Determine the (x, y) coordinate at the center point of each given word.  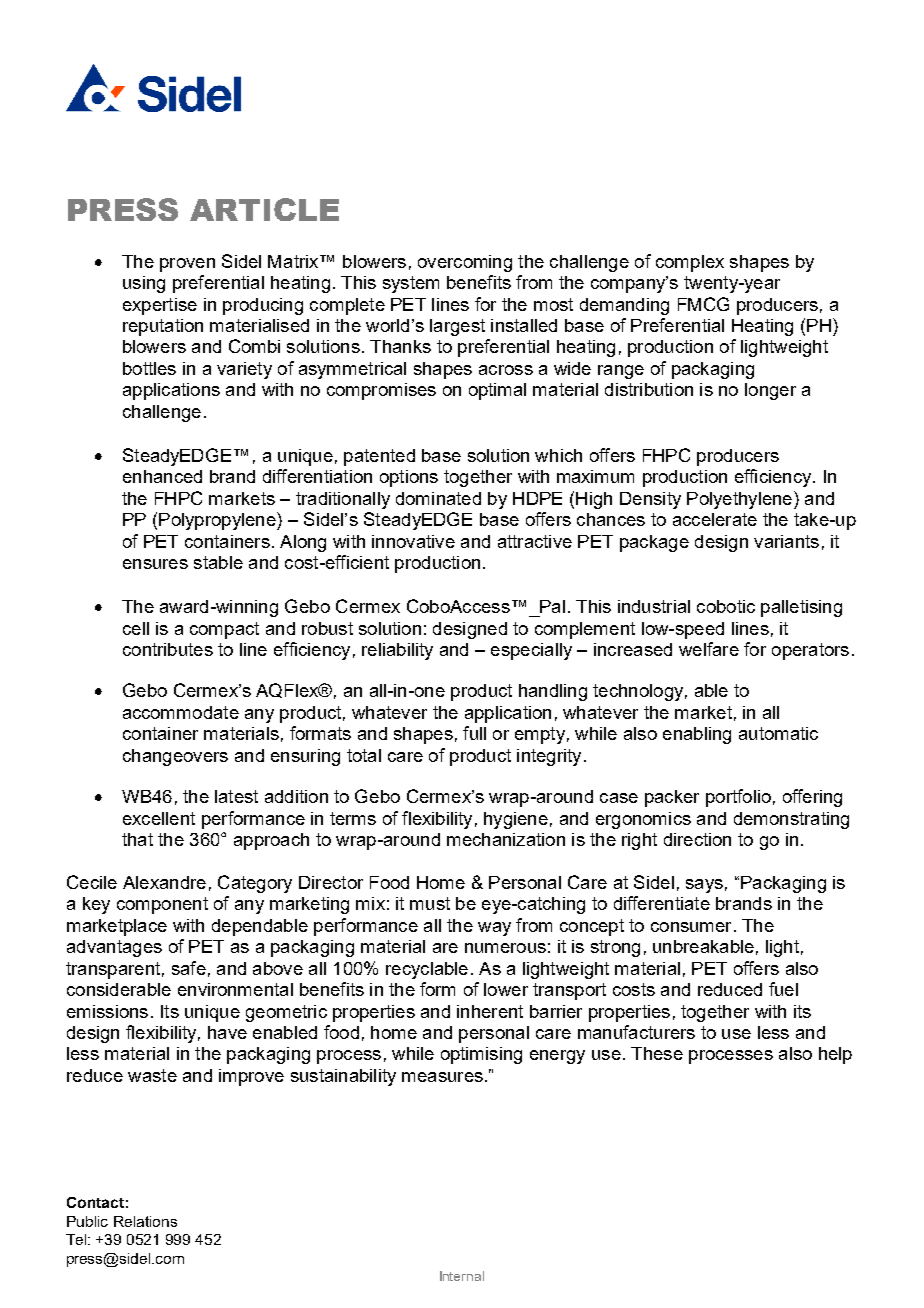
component (162, 905)
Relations (145, 1221)
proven (187, 265)
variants (786, 541)
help (835, 1055)
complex (690, 263)
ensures (155, 564)
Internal (462, 1276)
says (704, 886)
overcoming (465, 263)
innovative (413, 541)
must (430, 903)
